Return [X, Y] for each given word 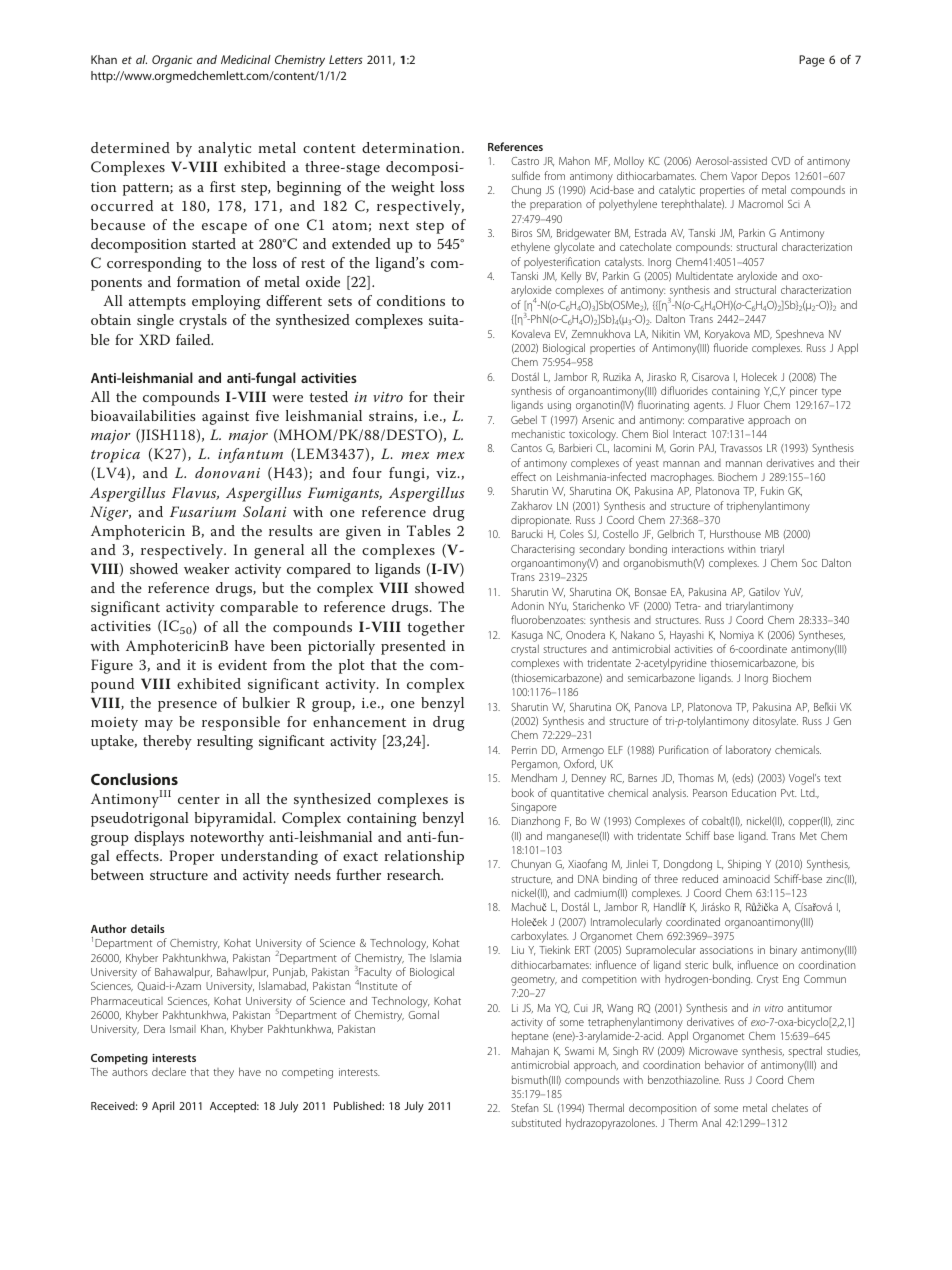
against [225, 418]
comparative [716, 421]
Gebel [524, 419]
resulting [225, 742]
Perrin [524, 750]
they [223, 1073]
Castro [525, 161]
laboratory [748, 751]
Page [812, 61]
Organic [172, 61]
